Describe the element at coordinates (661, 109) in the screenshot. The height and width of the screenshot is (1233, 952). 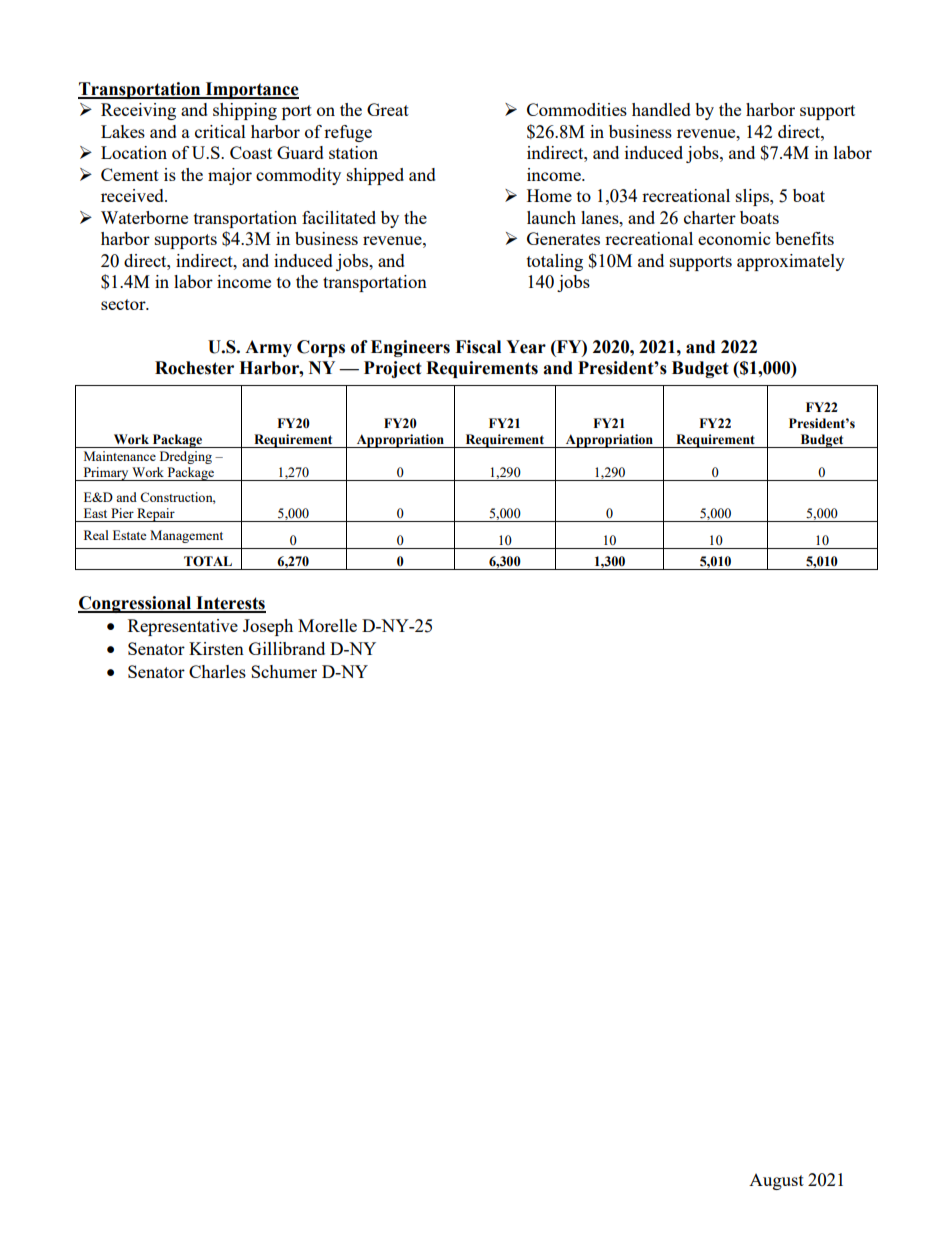
I see `handled` at that location.
